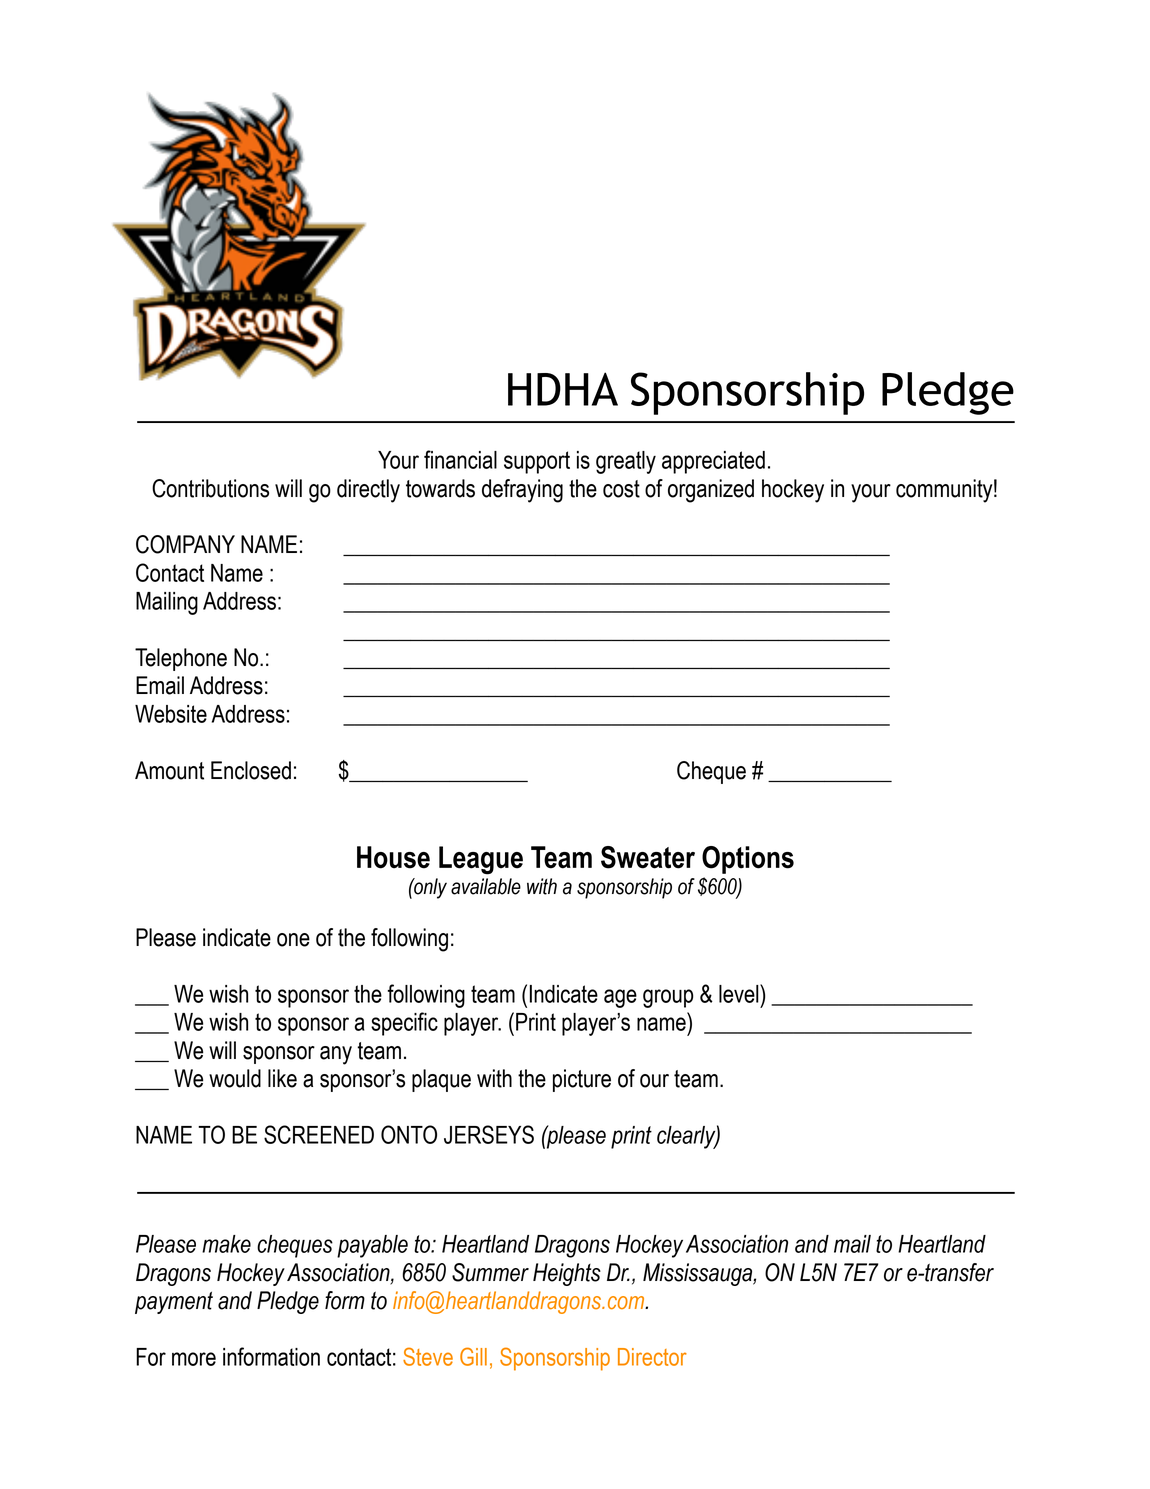 This screenshot has width=1150, height=1489. What do you see at coordinates (473, 1356) in the screenshot?
I see `Gill` at bounding box center [473, 1356].
